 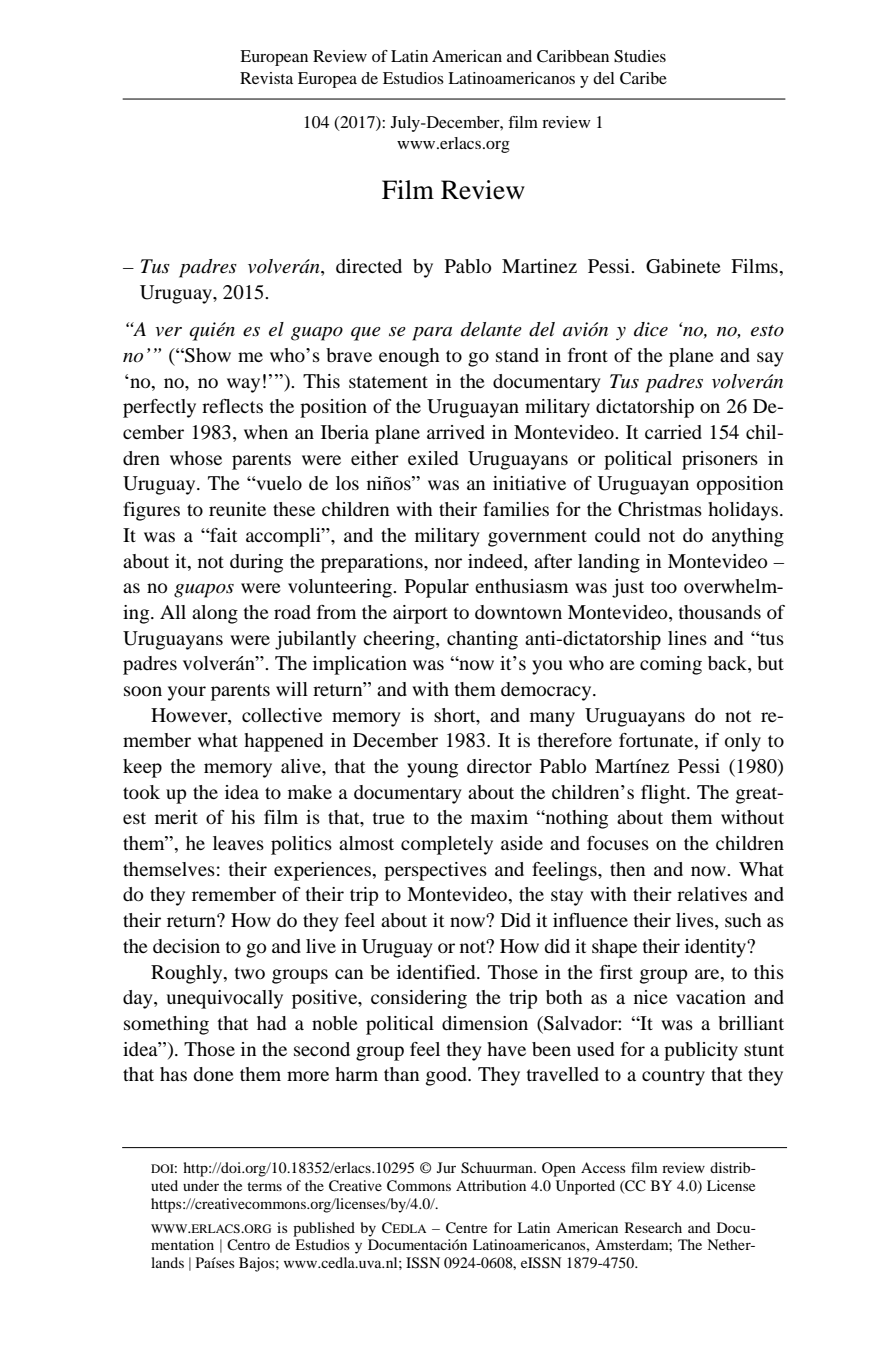 What do you see at coordinates (573, 56) in the screenshot?
I see `Caribbean` at bounding box center [573, 56].
